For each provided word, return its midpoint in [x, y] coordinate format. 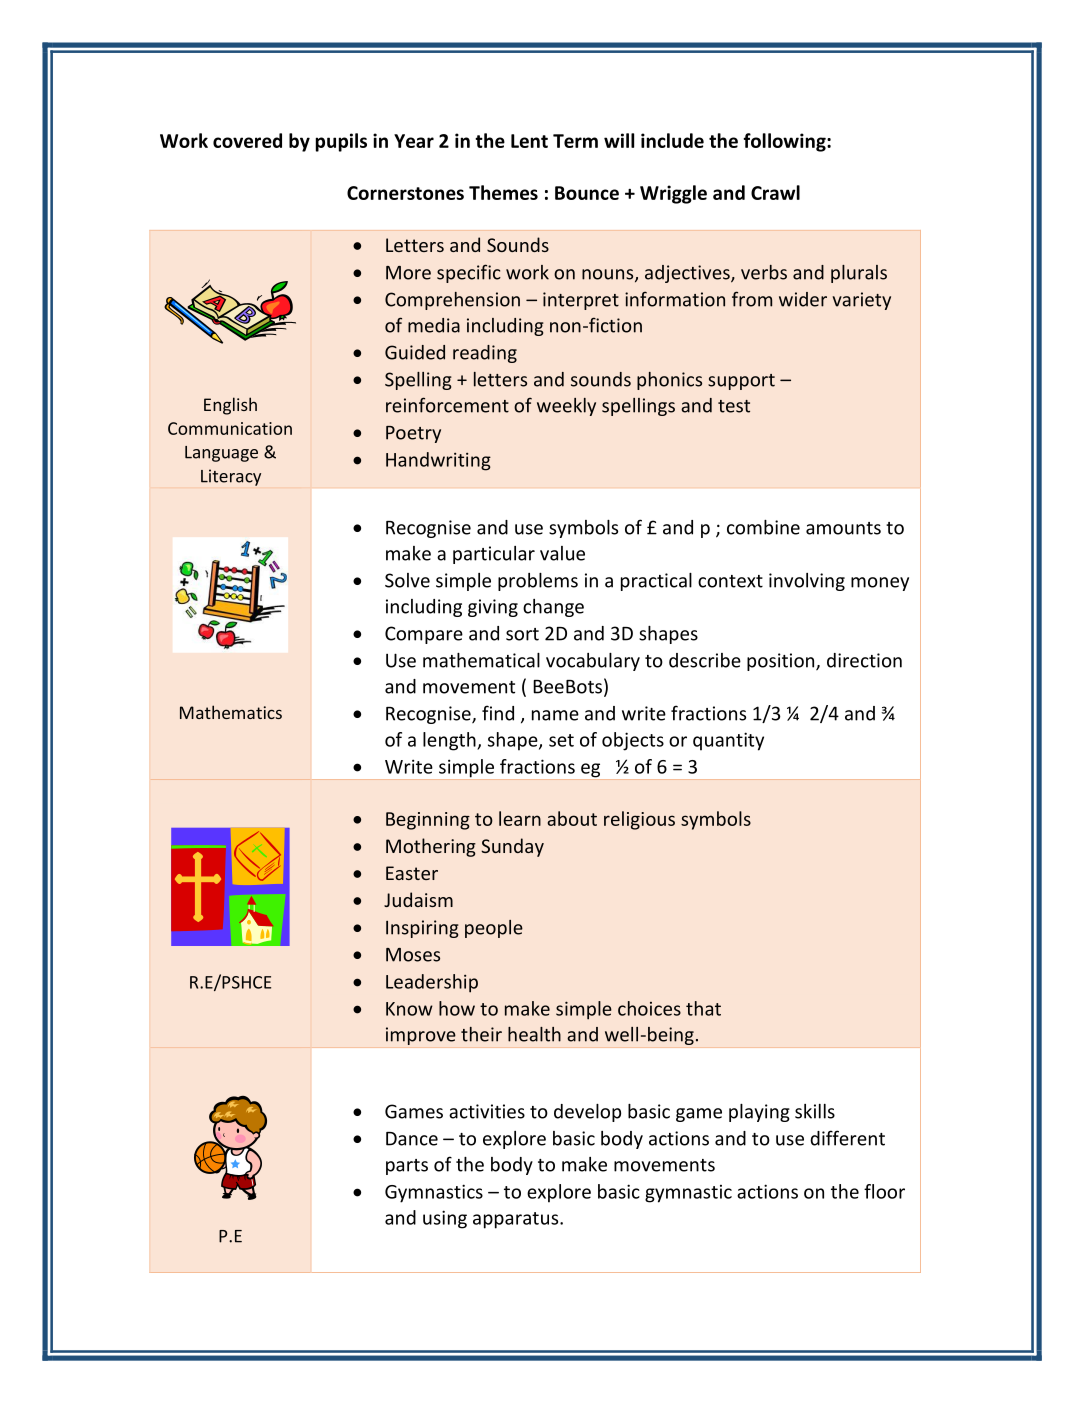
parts [407, 1167]
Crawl [775, 192]
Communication [230, 428]
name [555, 715]
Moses [413, 955]
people [494, 929]
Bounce [587, 193]
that [703, 1008]
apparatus [517, 1220]
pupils [341, 142]
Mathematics [231, 712]
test [734, 406]
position [782, 662]
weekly [566, 407]
